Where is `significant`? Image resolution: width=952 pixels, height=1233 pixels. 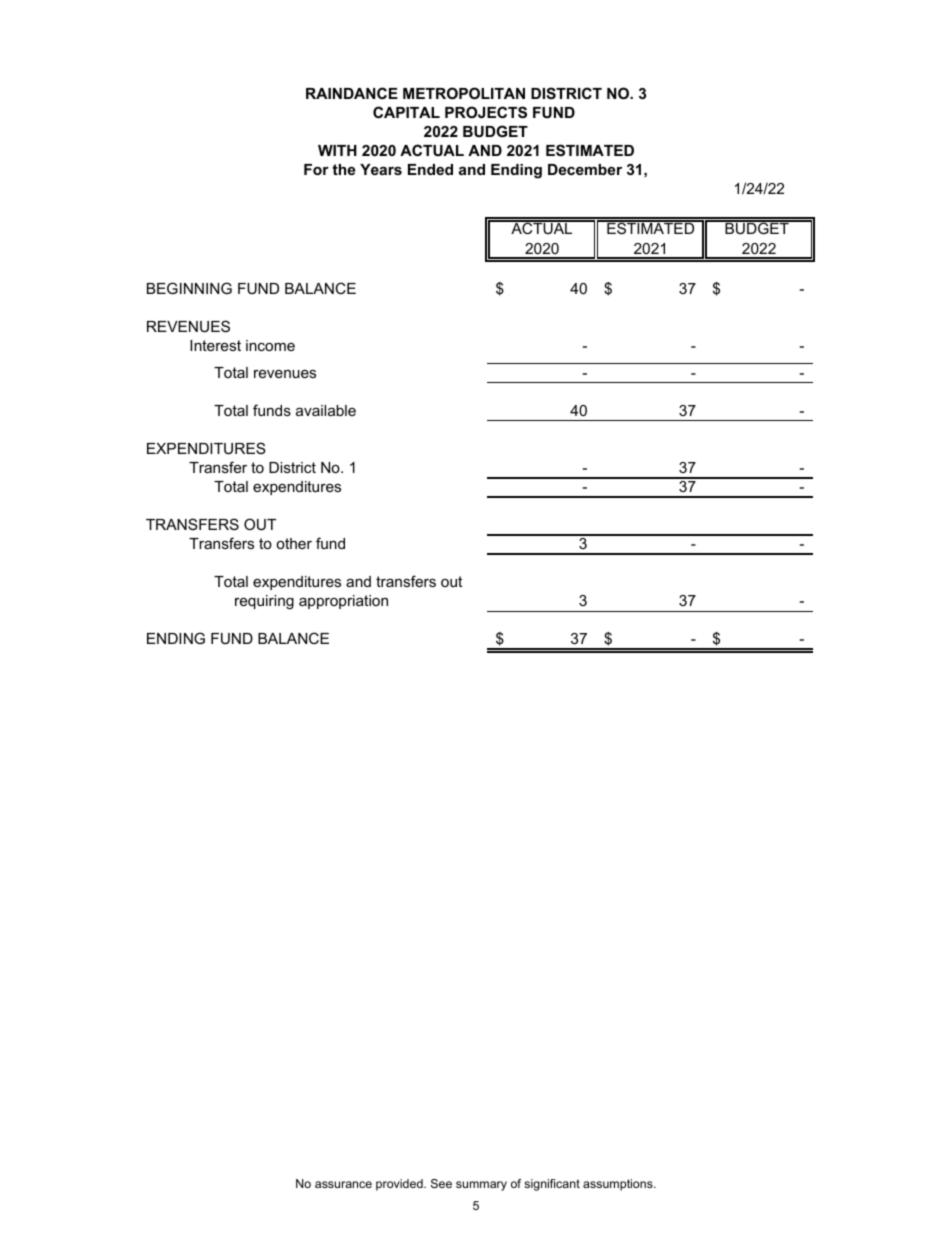
significant is located at coordinates (552, 1185).
